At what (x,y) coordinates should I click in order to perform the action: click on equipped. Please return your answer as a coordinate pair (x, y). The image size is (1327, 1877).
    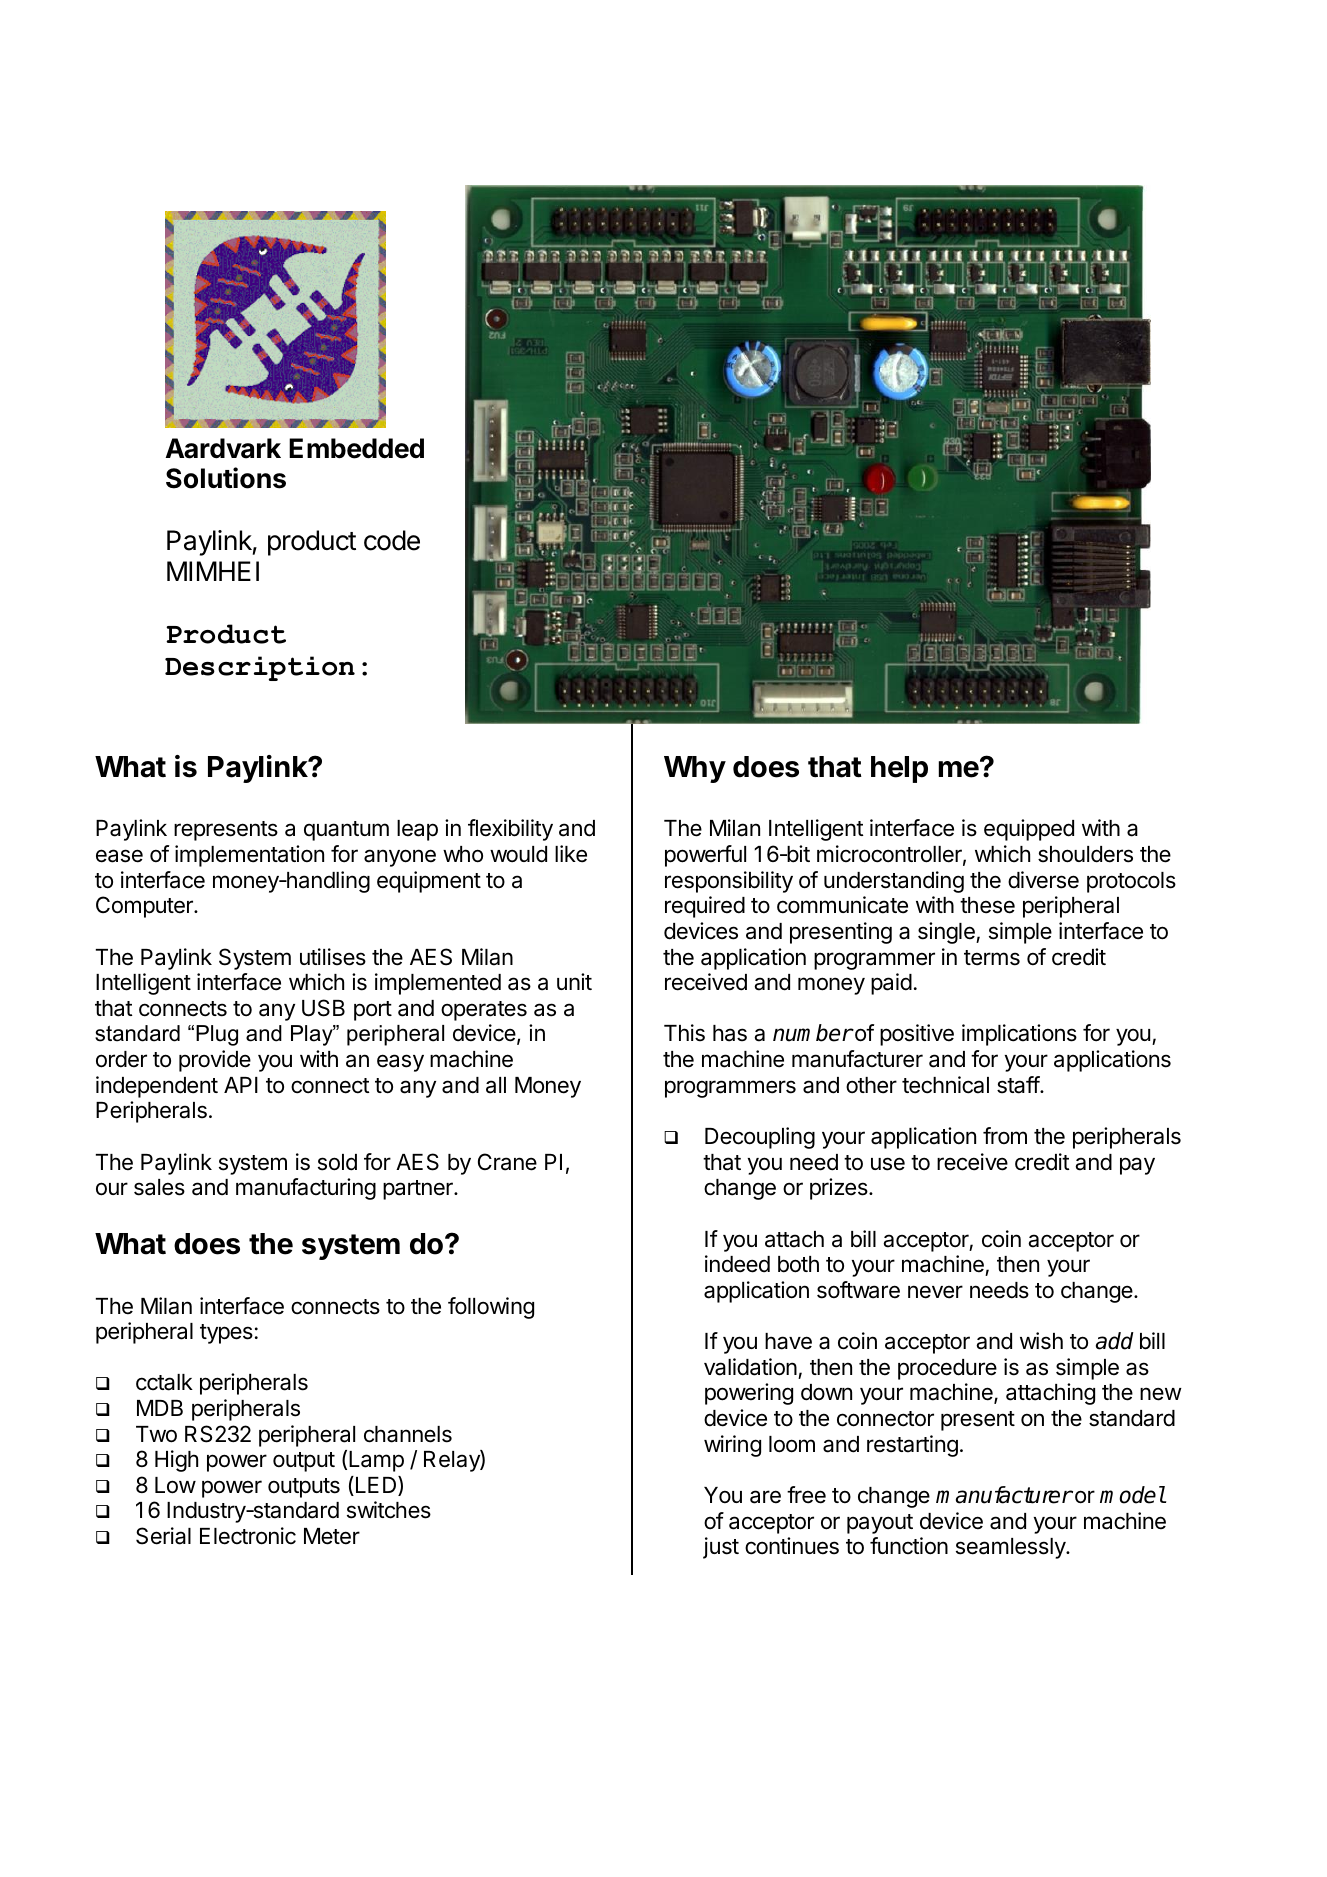
    Looking at the image, I should click on (1029, 830).
